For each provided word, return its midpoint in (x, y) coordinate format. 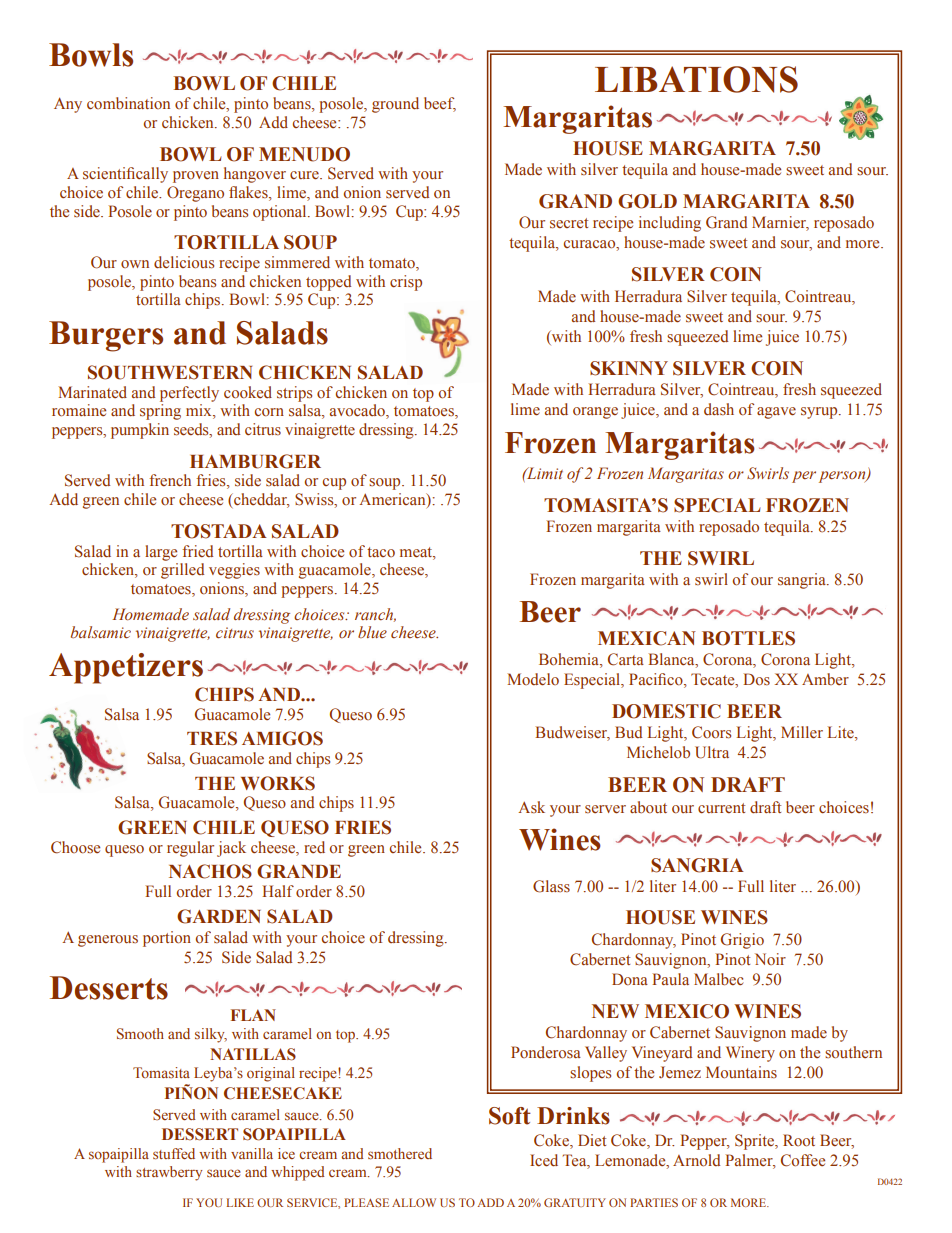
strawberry (169, 1173)
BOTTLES (748, 638)
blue (372, 632)
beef (440, 104)
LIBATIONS (696, 79)
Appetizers (126, 668)
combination (128, 103)
